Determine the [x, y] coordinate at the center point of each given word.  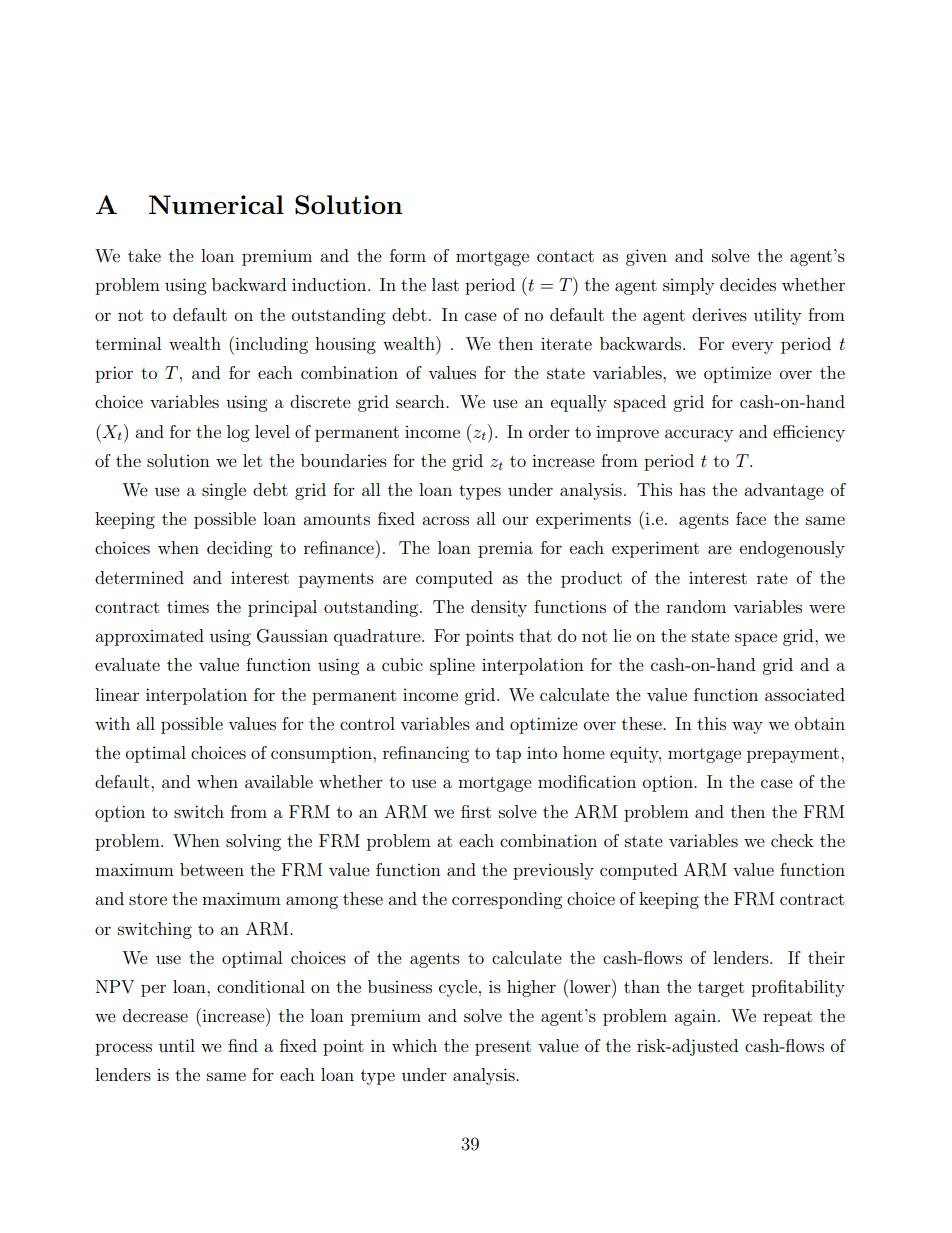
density [499, 608]
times [188, 607]
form [408, 255]
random [696, 606]
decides [748, 284]
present [503, 1048]
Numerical [216, 204]
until [177, 1045]
